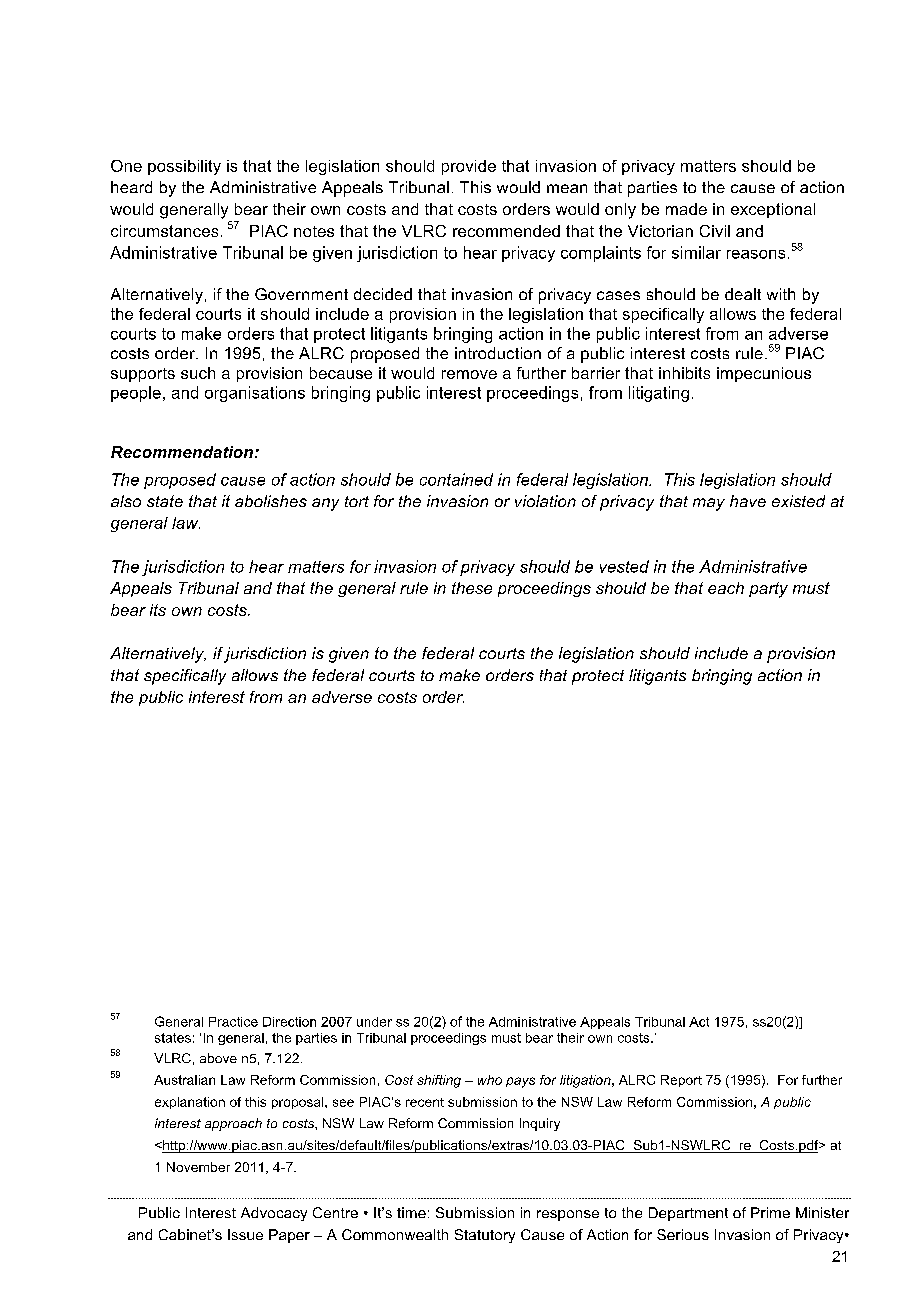 Image resolution: width=924 pixels, height=1308 pixels. What do you see at coordinates (198, 1167) in the screenshot?
I see `November` at bounding box center [198, 1167].
